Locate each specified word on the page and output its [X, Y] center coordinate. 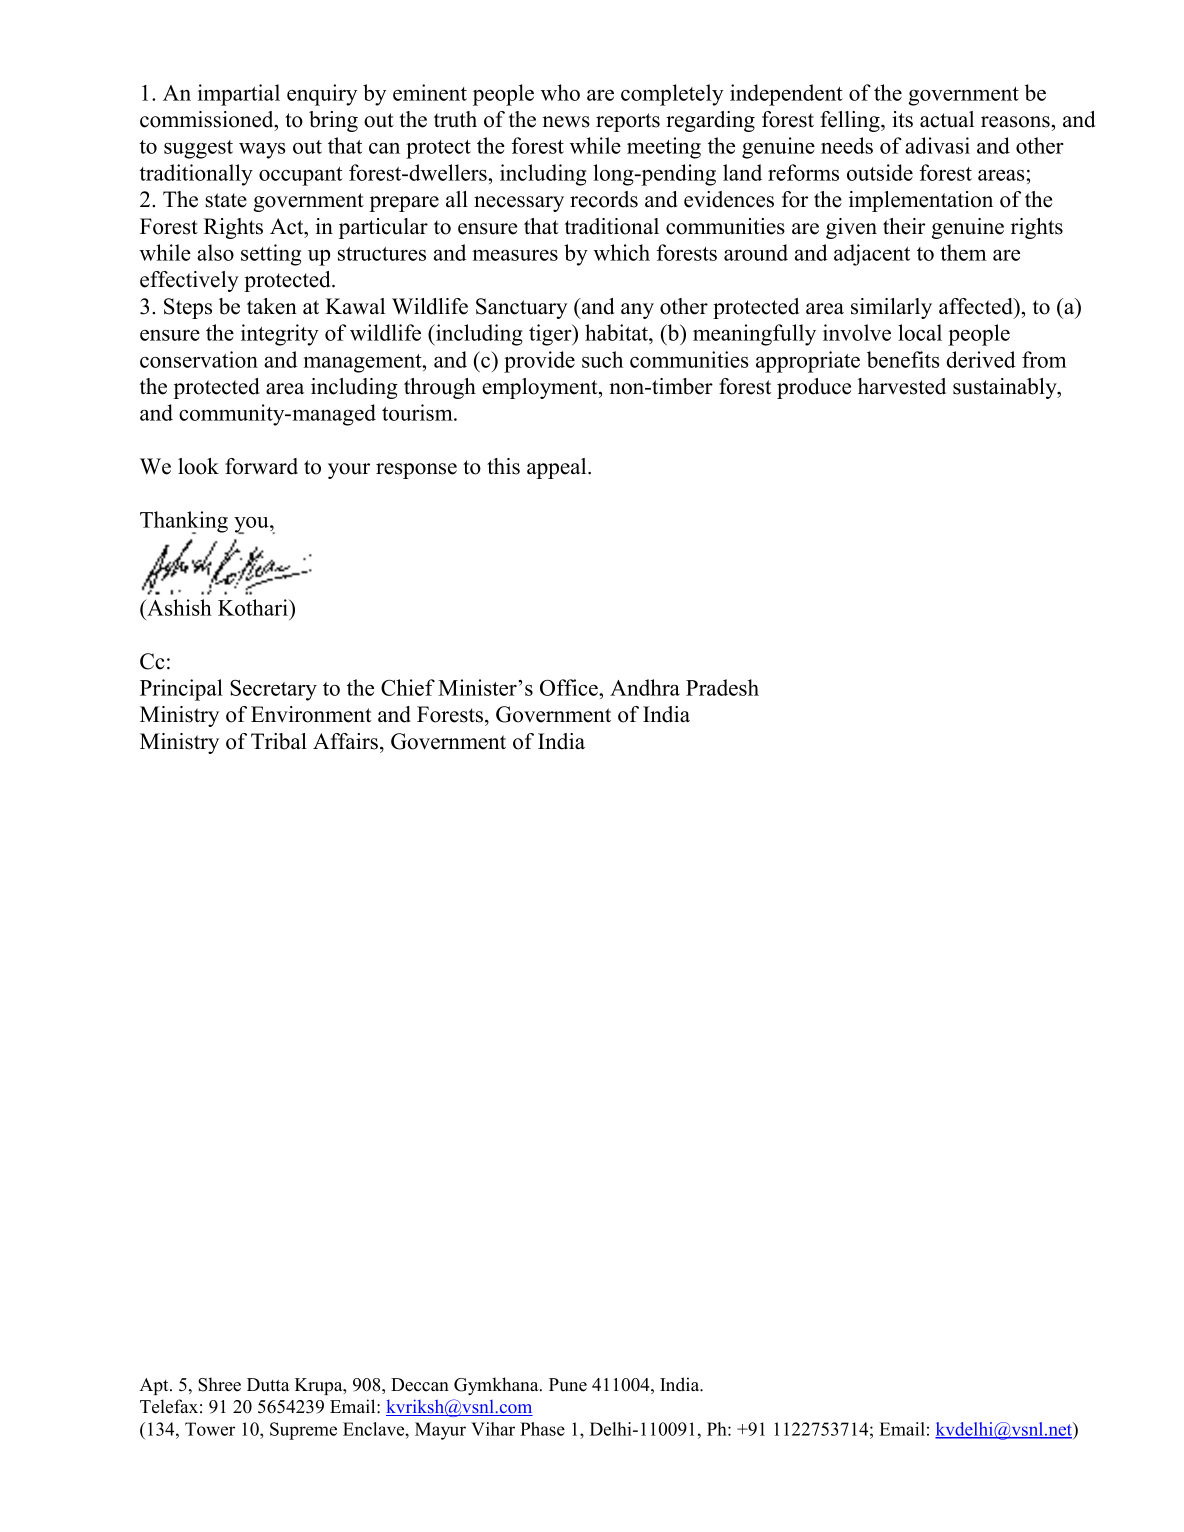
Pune [568, 1385]
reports [628, 122]
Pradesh [722, 687]
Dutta [268, 1385]
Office [570, 687]
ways [262, 151]
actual [947, 119]
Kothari [254, 607]
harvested [902, 386]
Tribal [279, 741]
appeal [558, 468]
